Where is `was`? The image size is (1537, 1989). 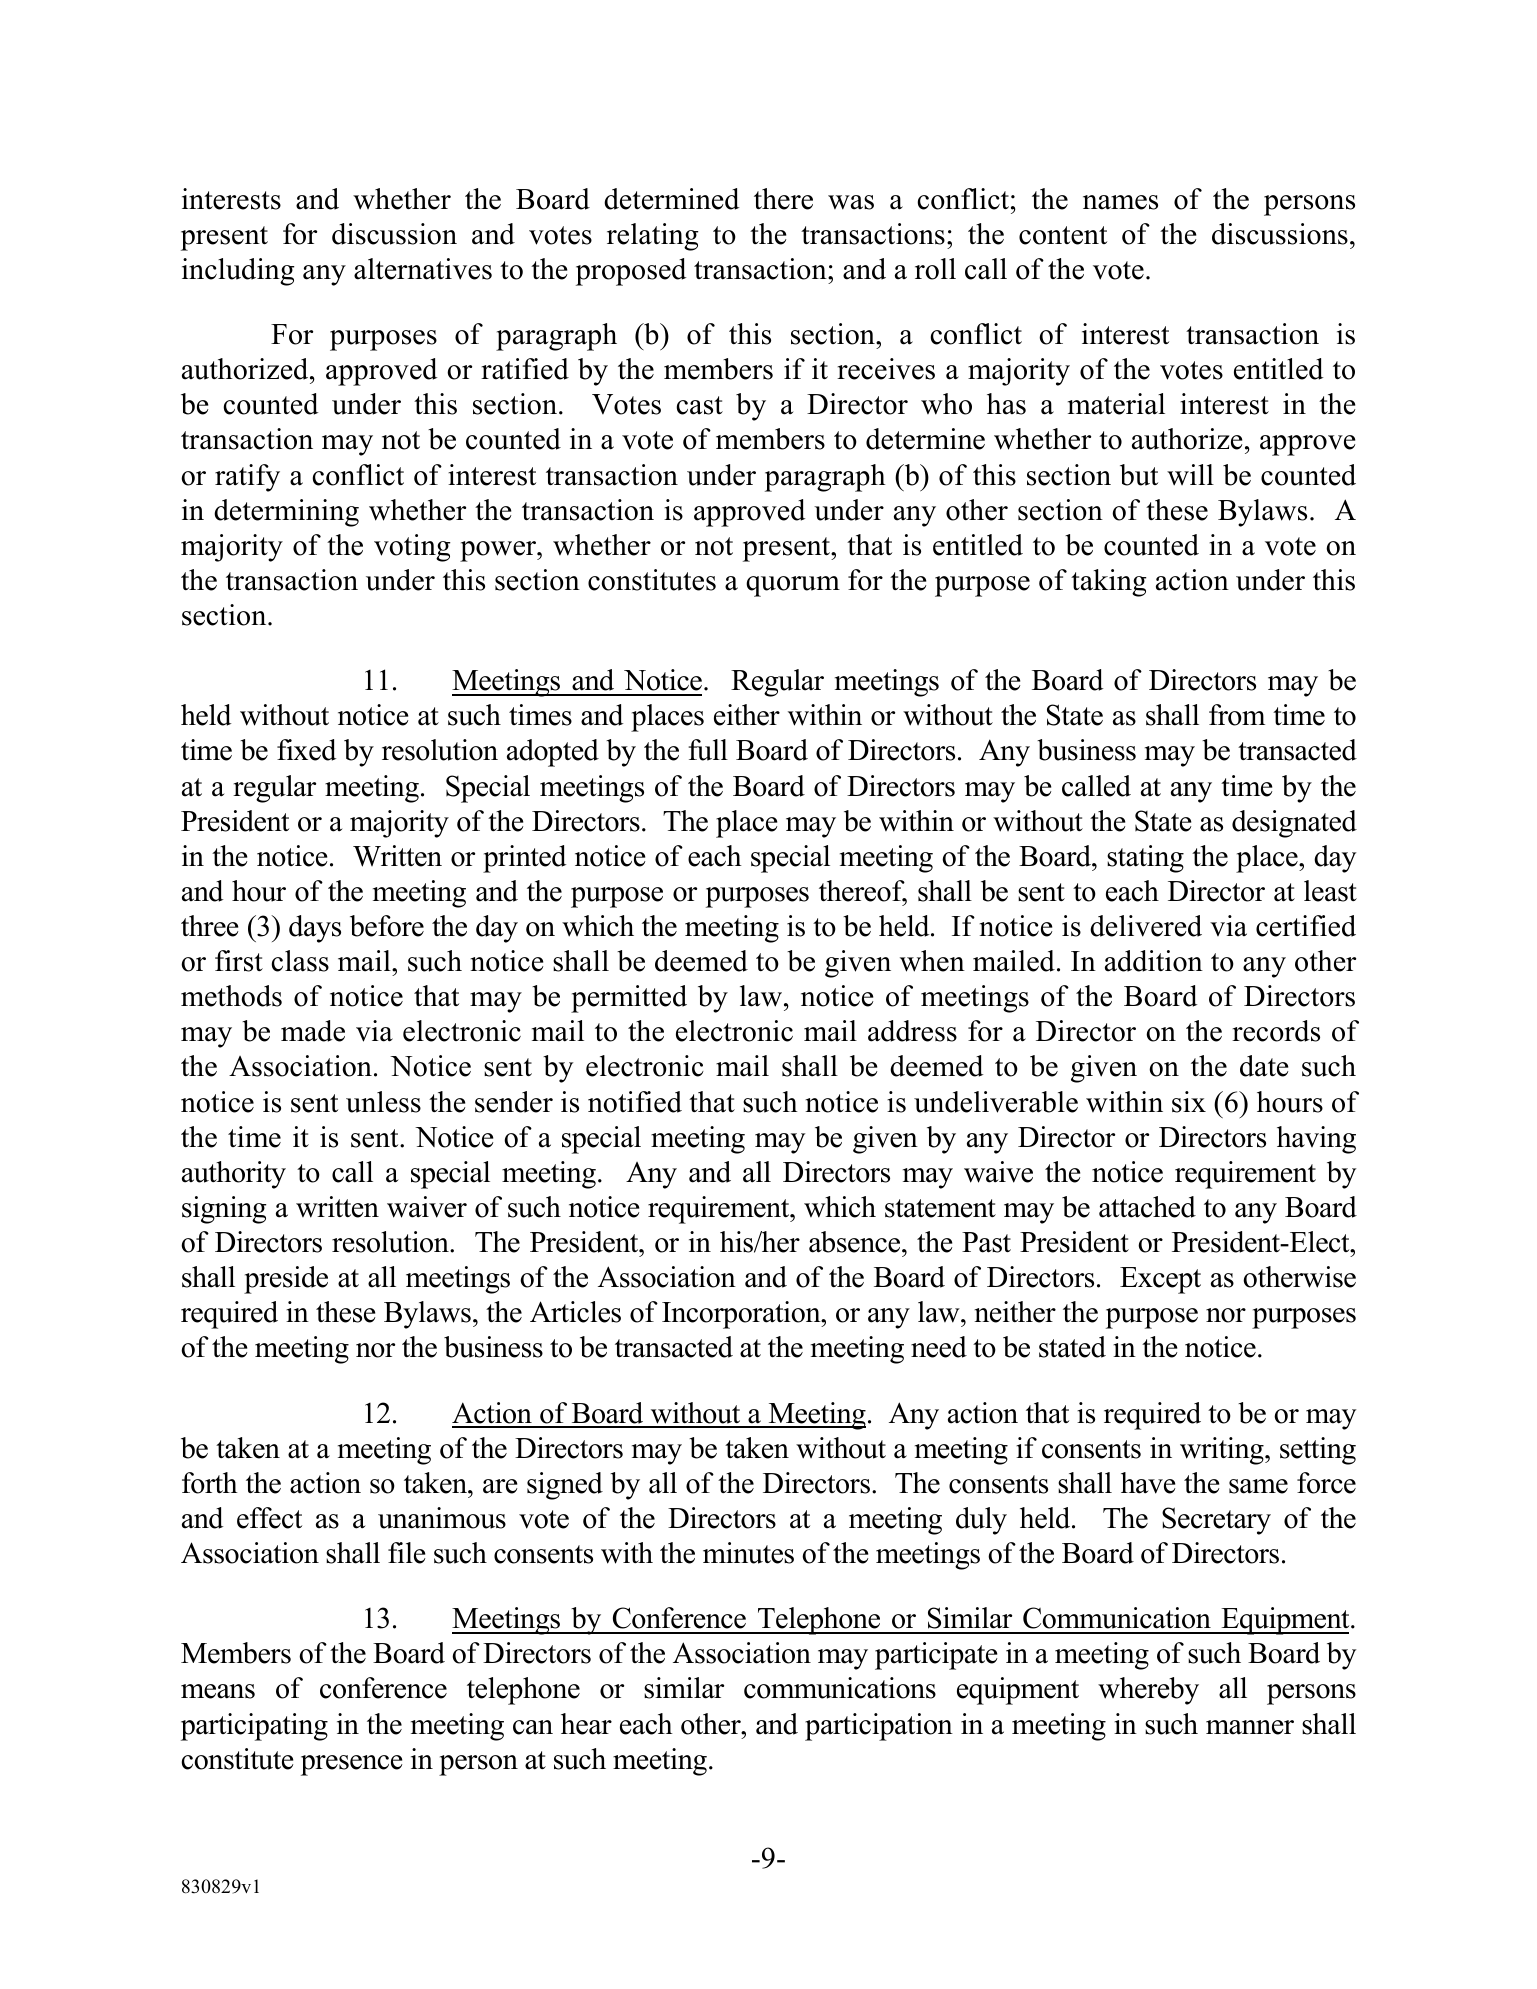
was is located at coordinates (851, 202).
